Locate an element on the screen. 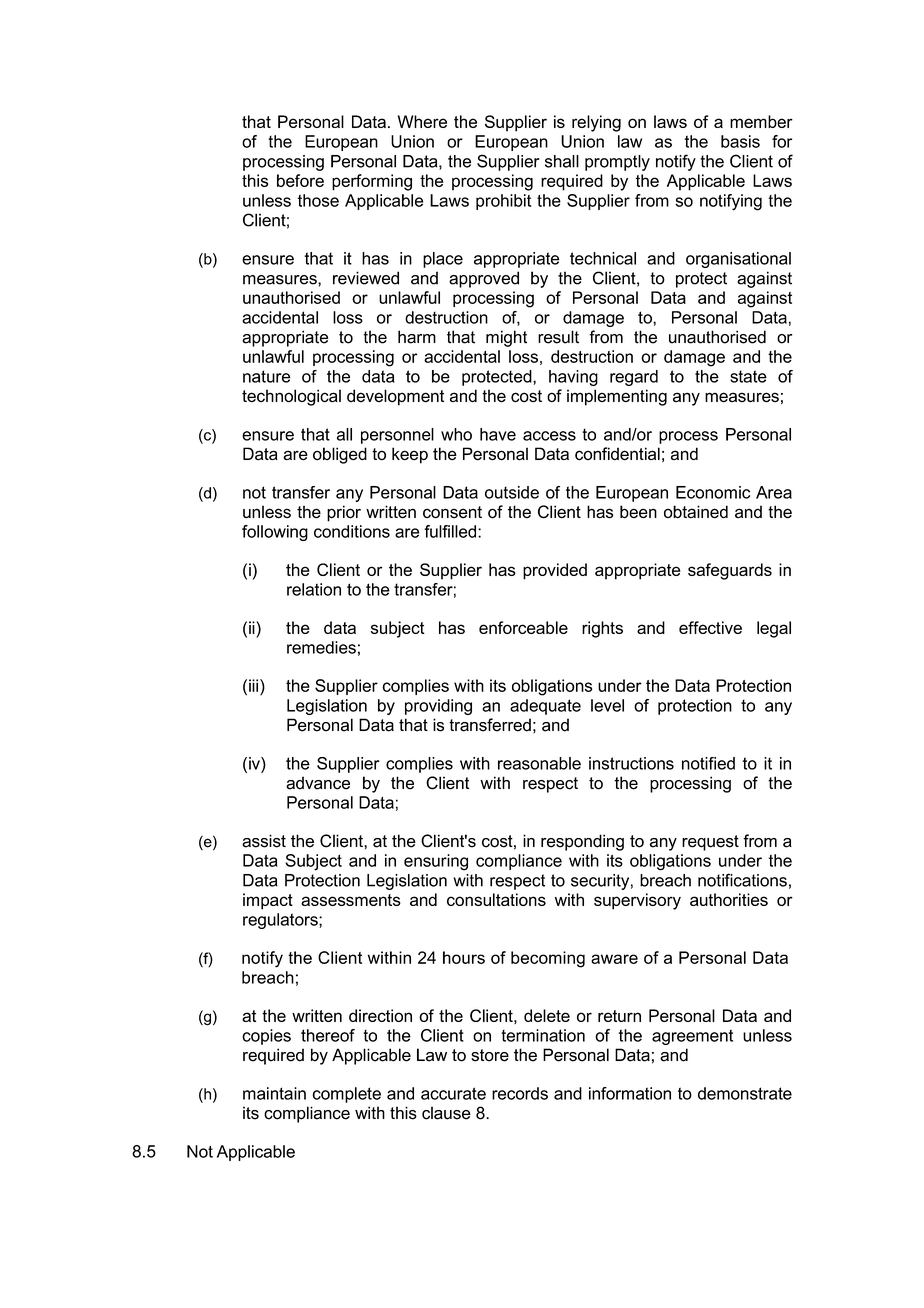 The height and width of the screenshot is (1308, 924). advance is located at coordinates (318, 783).
